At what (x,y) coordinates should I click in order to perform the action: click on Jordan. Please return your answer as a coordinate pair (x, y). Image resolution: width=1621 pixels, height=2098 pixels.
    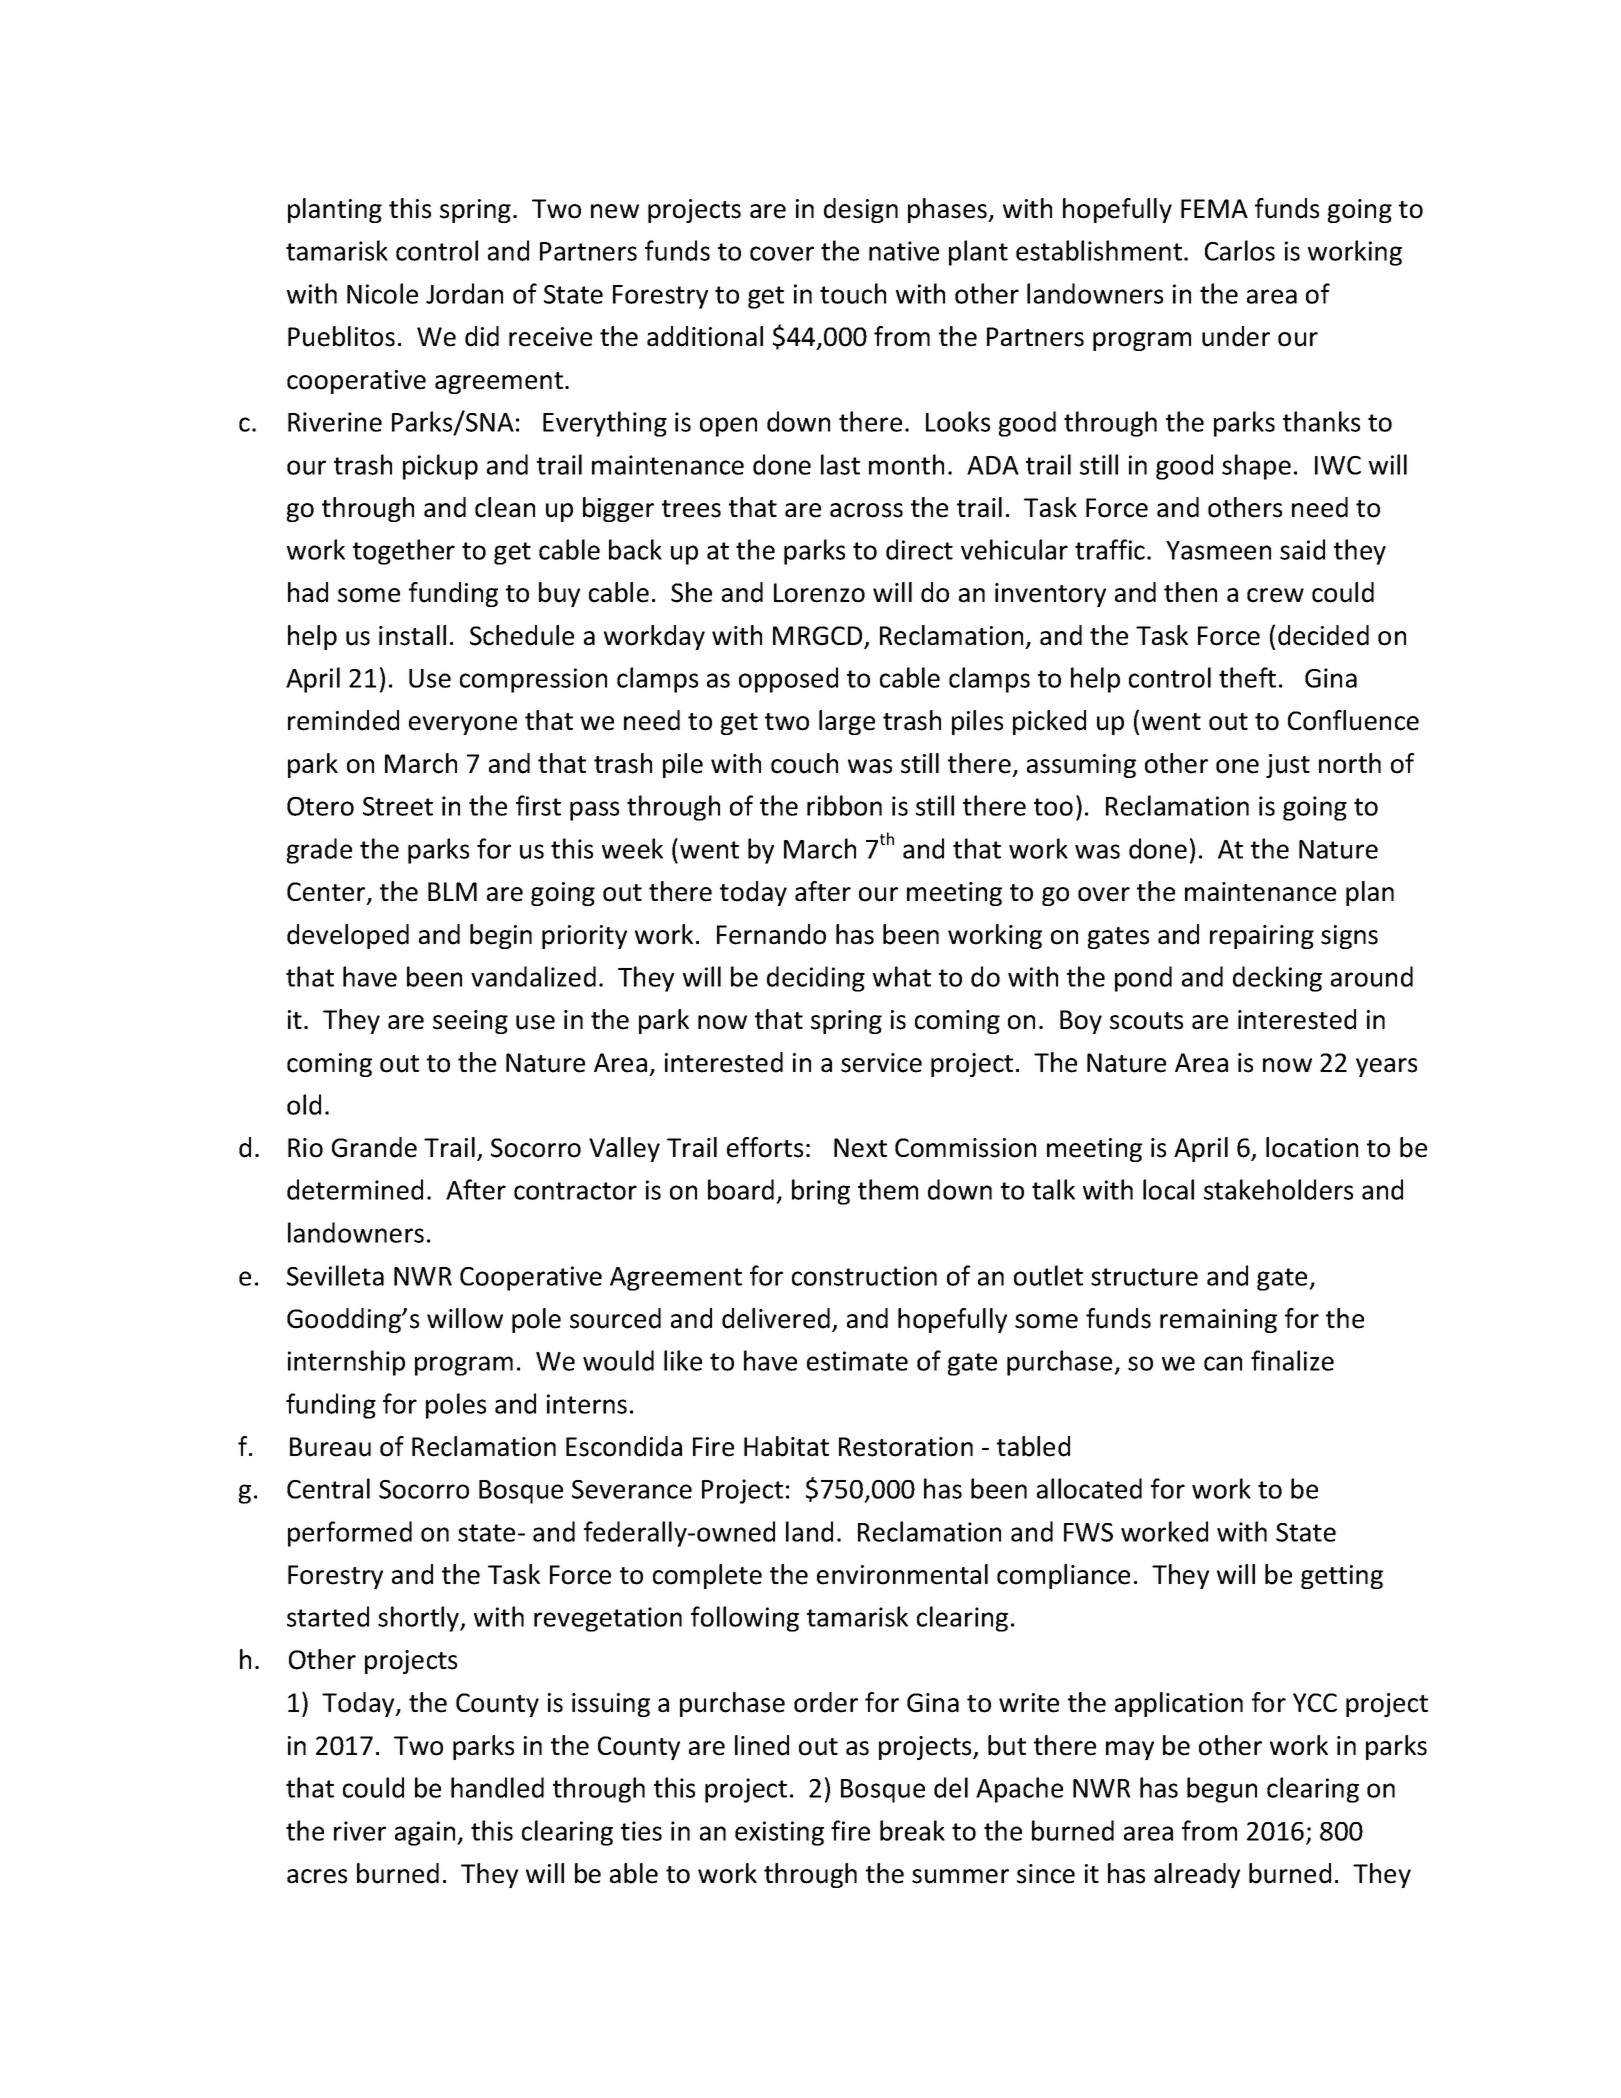
    Looking at the image, I should click on (464, 293).
